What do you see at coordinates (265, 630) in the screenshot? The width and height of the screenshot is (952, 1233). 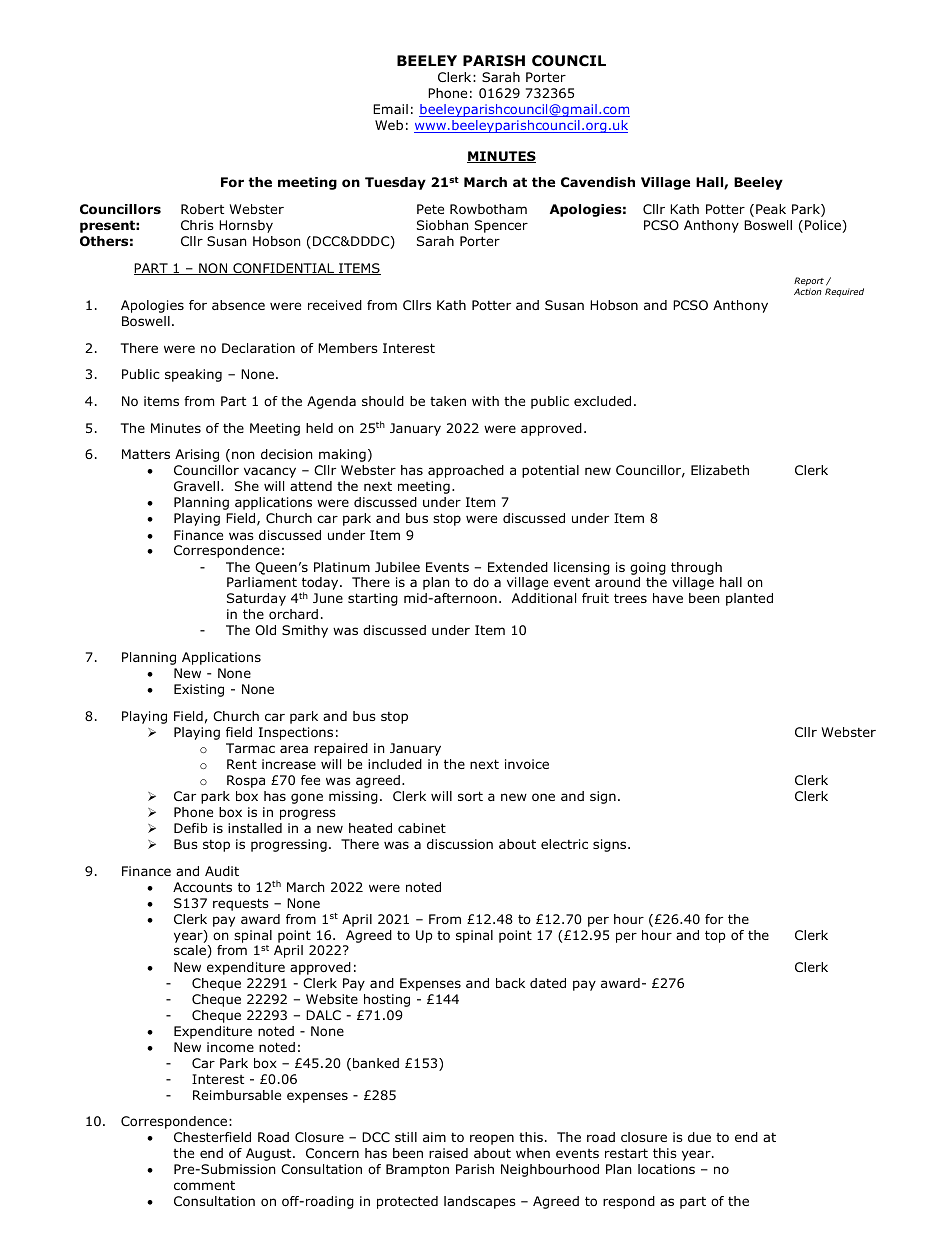 I see `Old` at bounding box center [265, 630].
